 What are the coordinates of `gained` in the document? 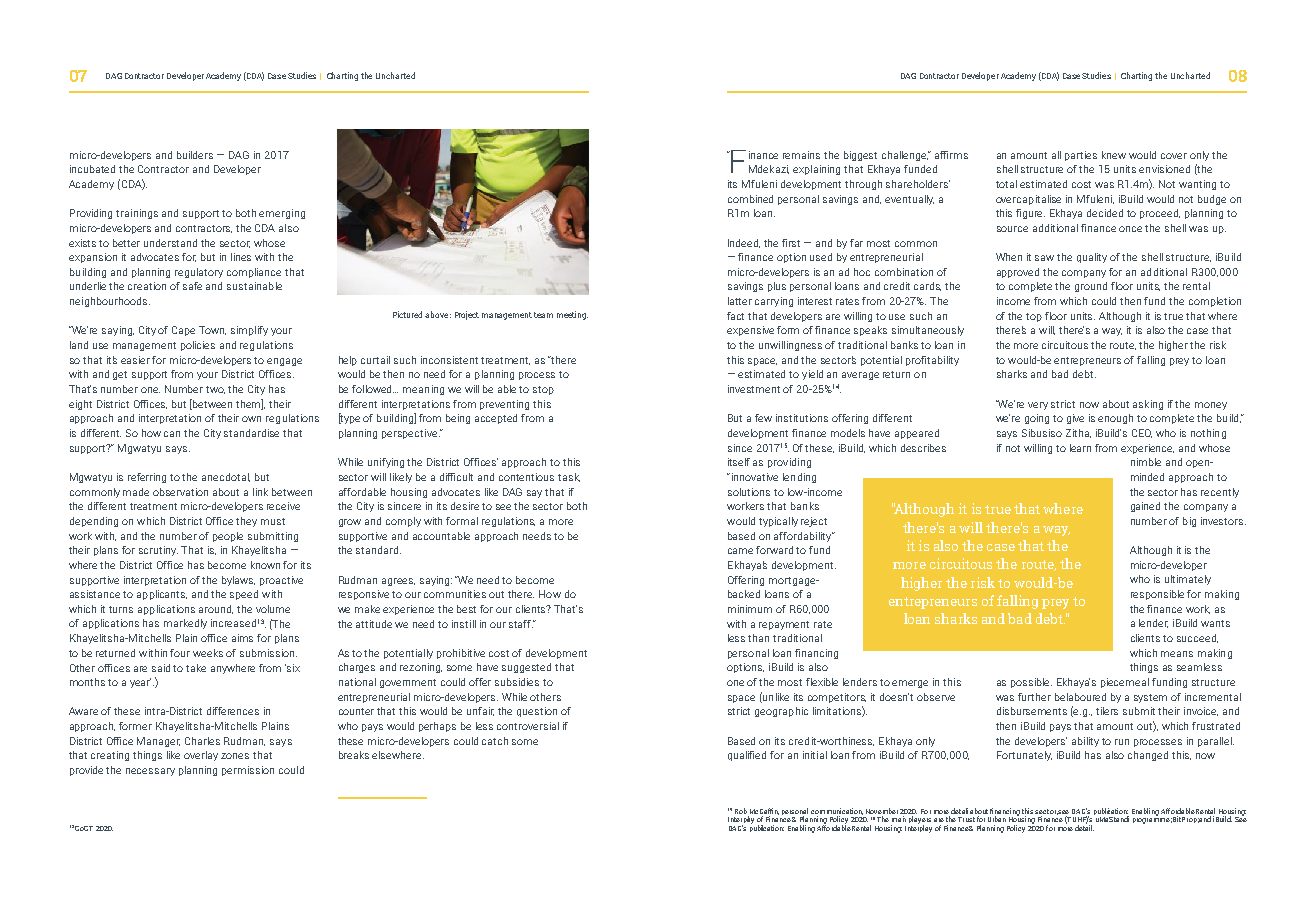 It's located at (1145, 507).
